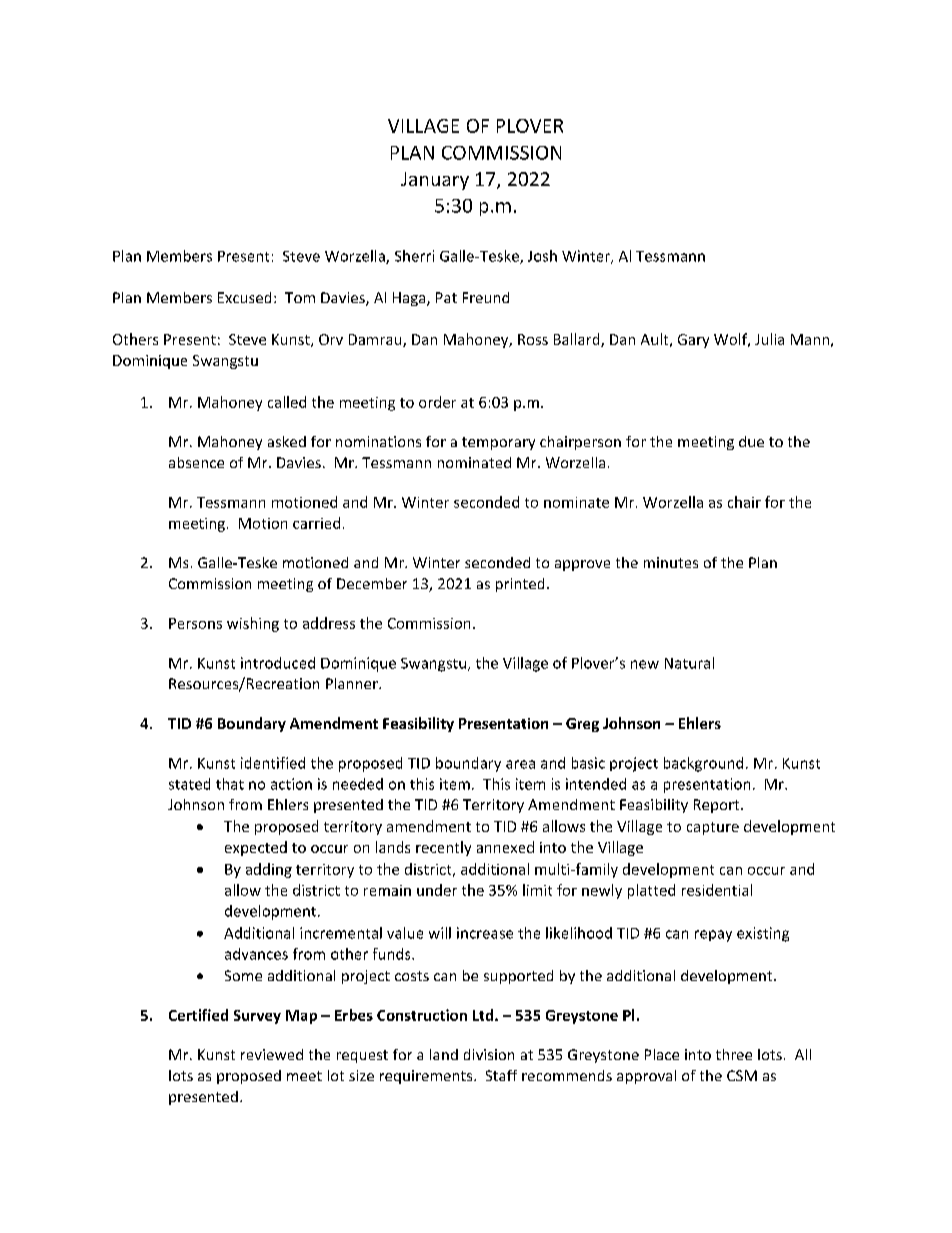 This document has width=952, height=1233. What do you see at coordinates (489, 1054) in the document?
I see `division` at bounding box center [489, 1054].
